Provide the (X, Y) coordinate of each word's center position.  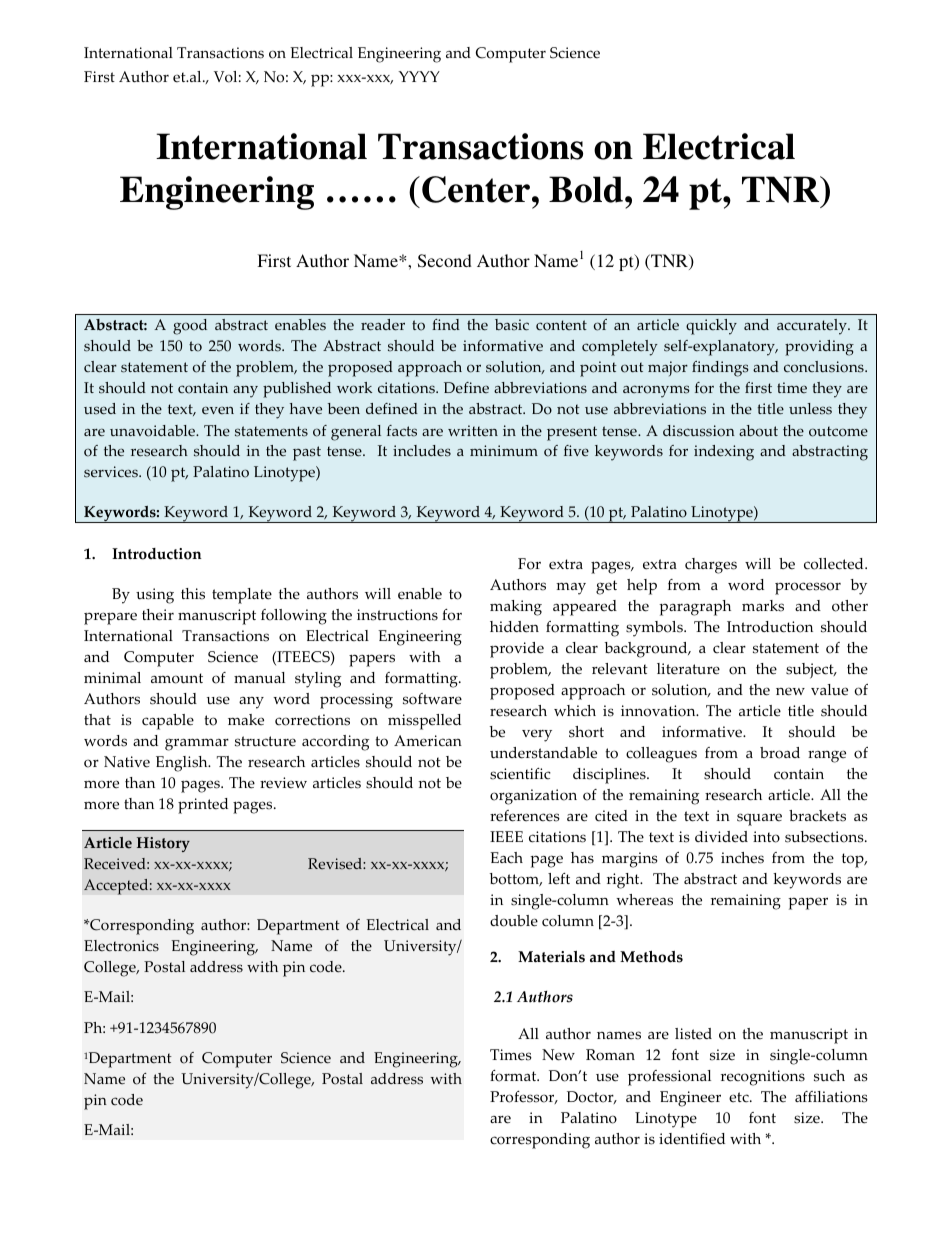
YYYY (419, 76)
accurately (813, 327)
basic (512, 325)
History (163, 844)
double (514, 921)
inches (742, 858)
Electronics (121, 946)
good (190, 327)
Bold (586, 189)
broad (780, 753)
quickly (711, 327)
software (432, 699)
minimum (504, 450)
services (112, 472)
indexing (724, 453)
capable (168, 722)
